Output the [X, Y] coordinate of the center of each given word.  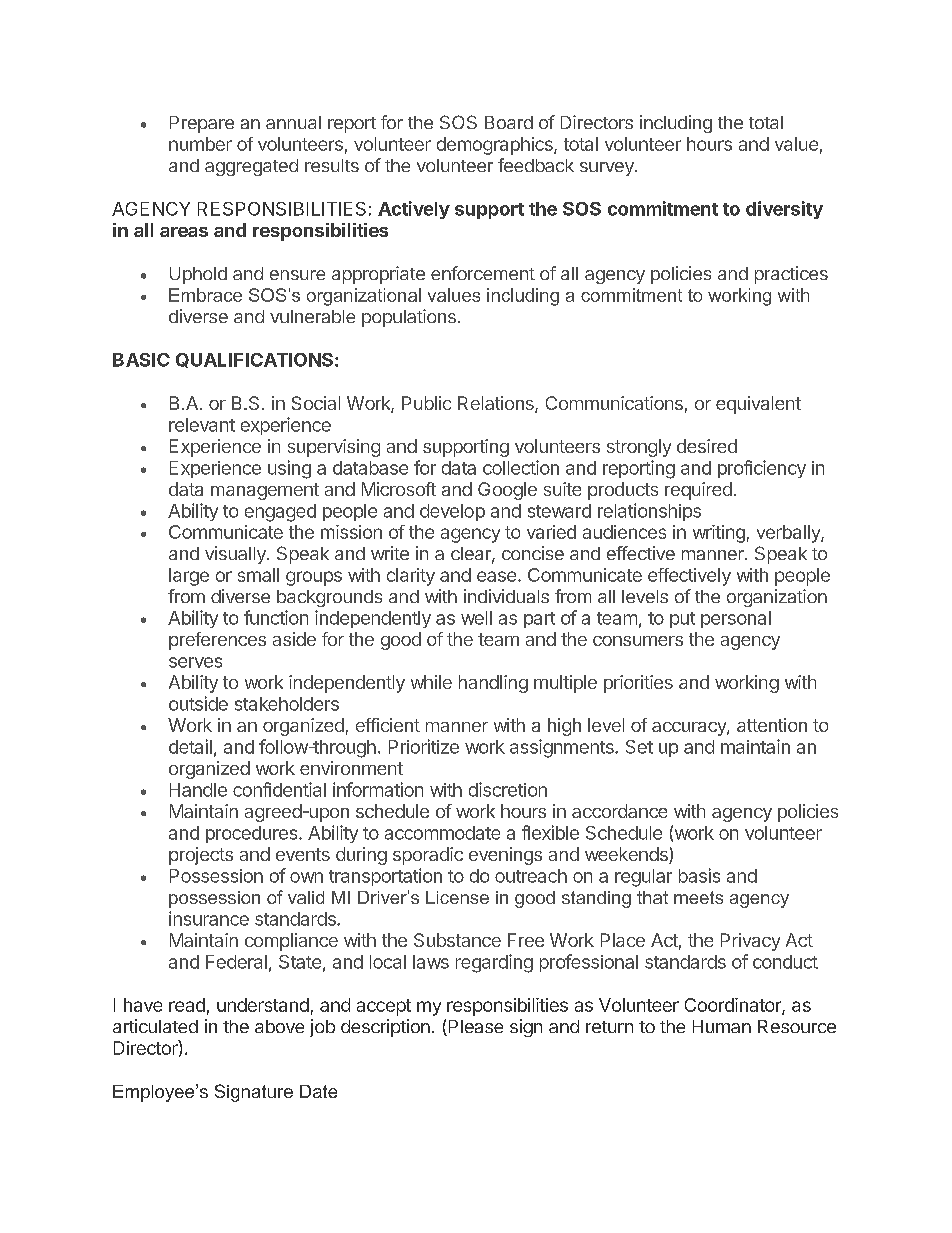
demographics [496, 146]
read [187, 1005]
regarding [494, 963]
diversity [784, 210]
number [200, 144]
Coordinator [734, 1006]
